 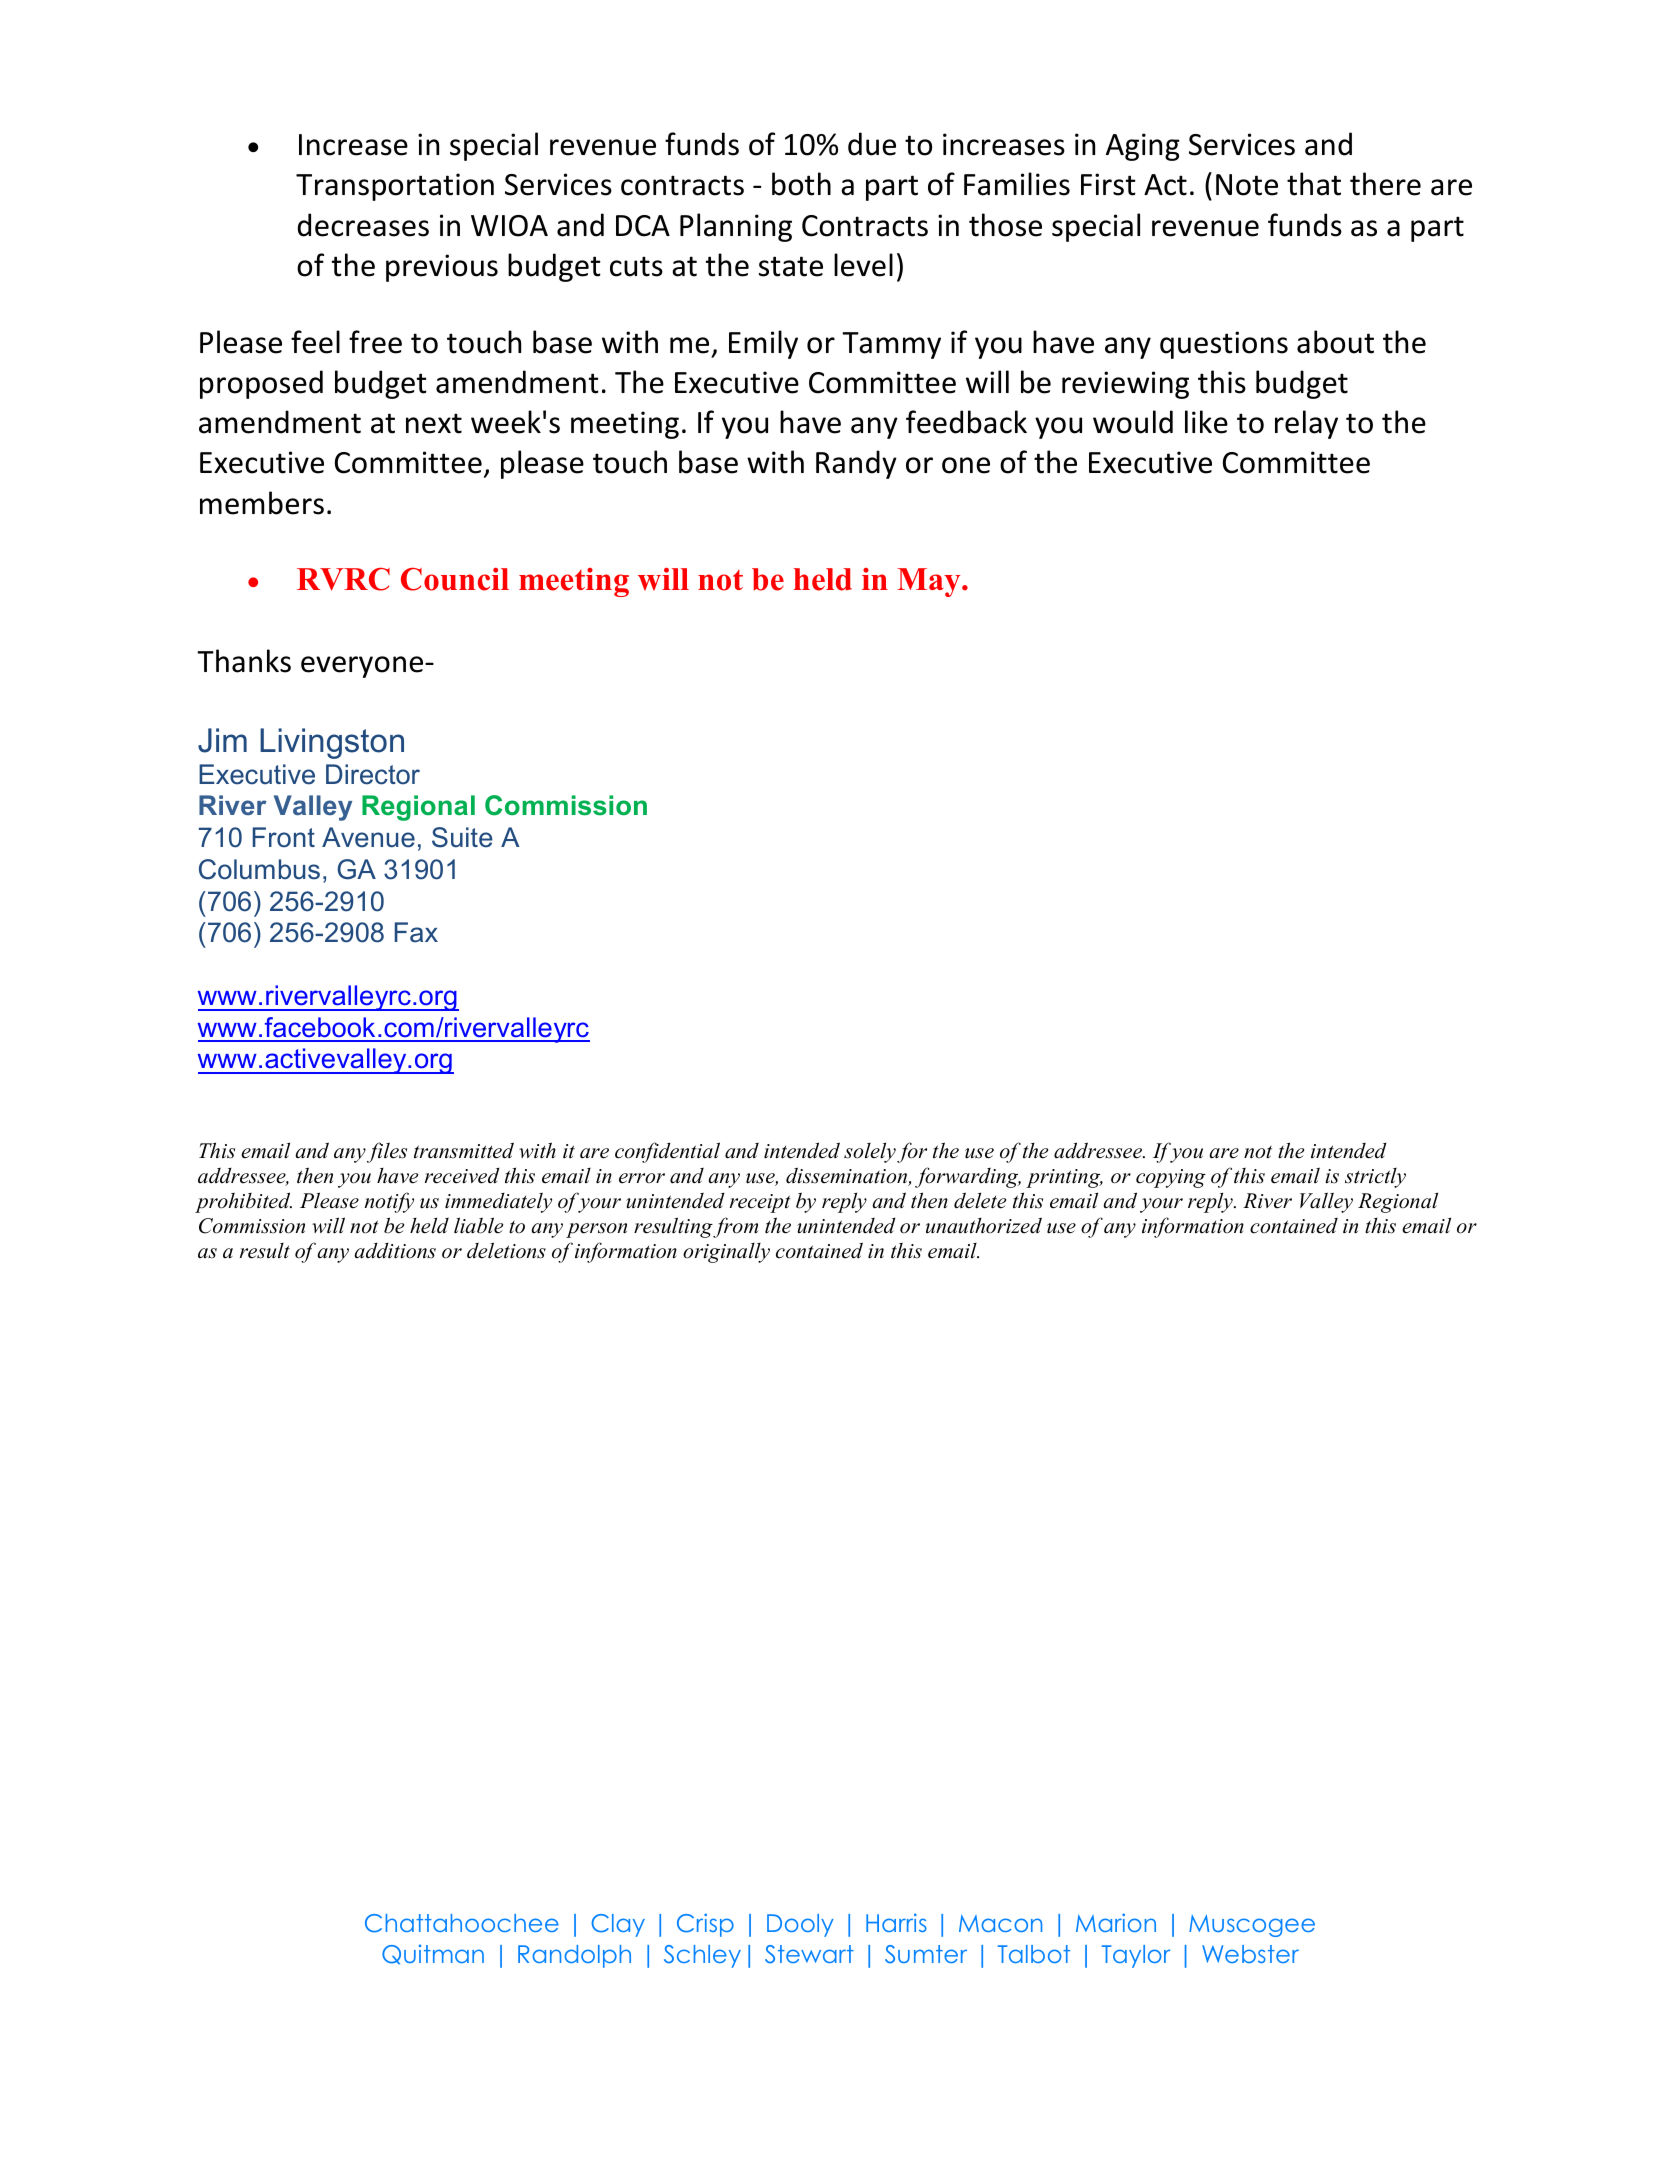 What do you see at coordinates (574, 1956) in the page?
I see `Randolph` at bounding box center [574, 1956].
